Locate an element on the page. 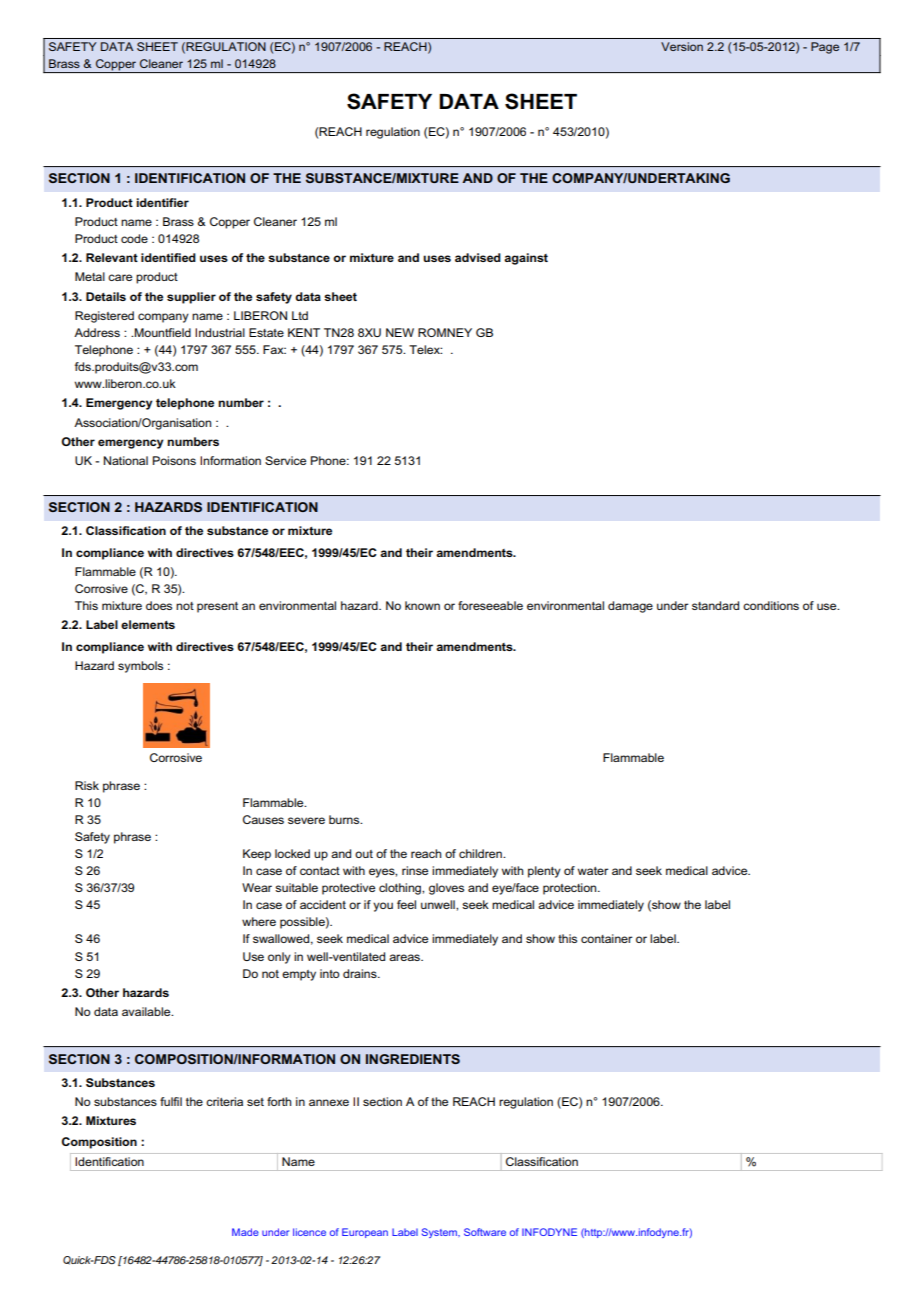 This document has width=924, height=1308. Version is located at coordinates (682, 46).
